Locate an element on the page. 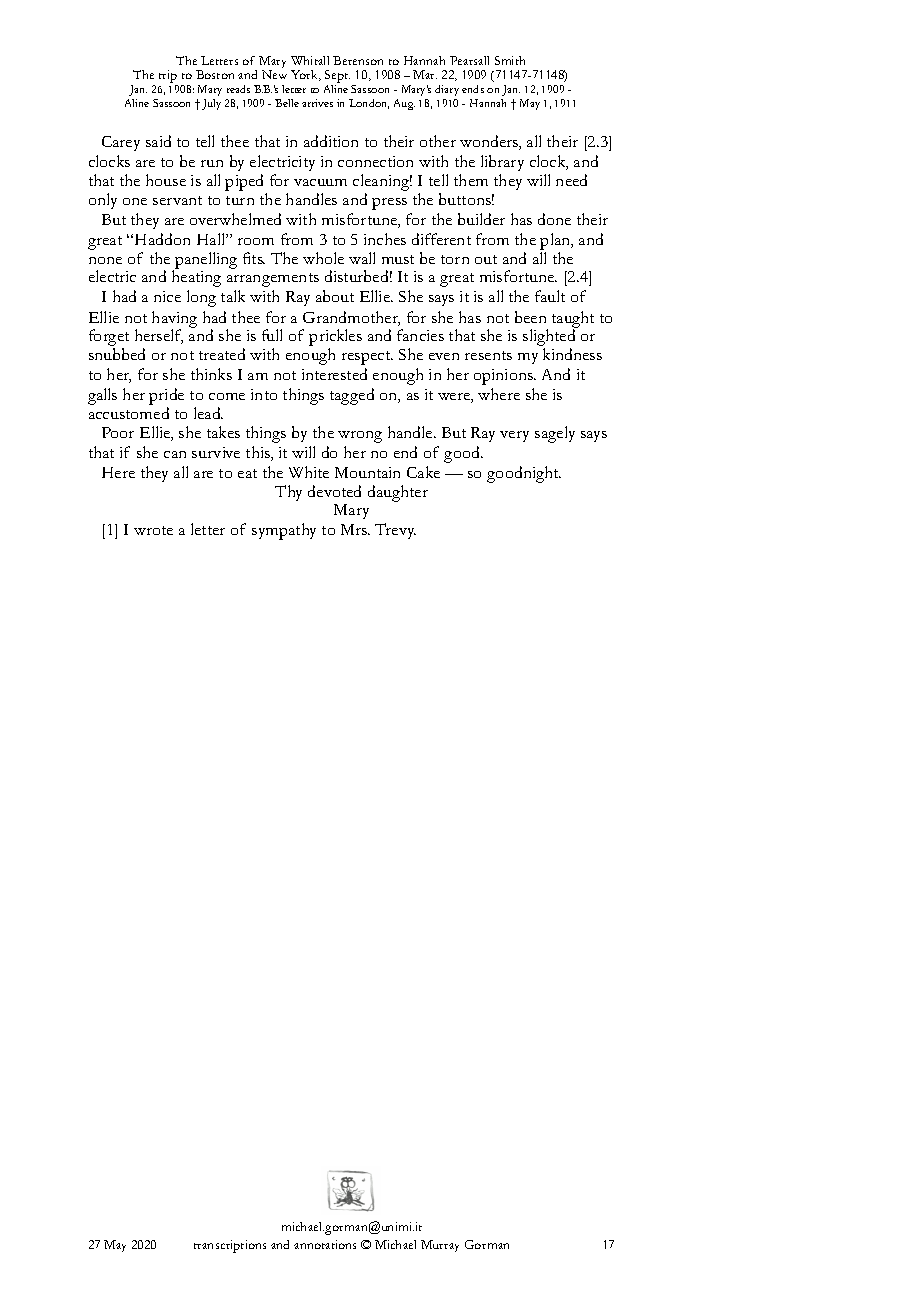 The height and width of the page is (1308, 924). Mrs is located at coordinates (355, 529).
